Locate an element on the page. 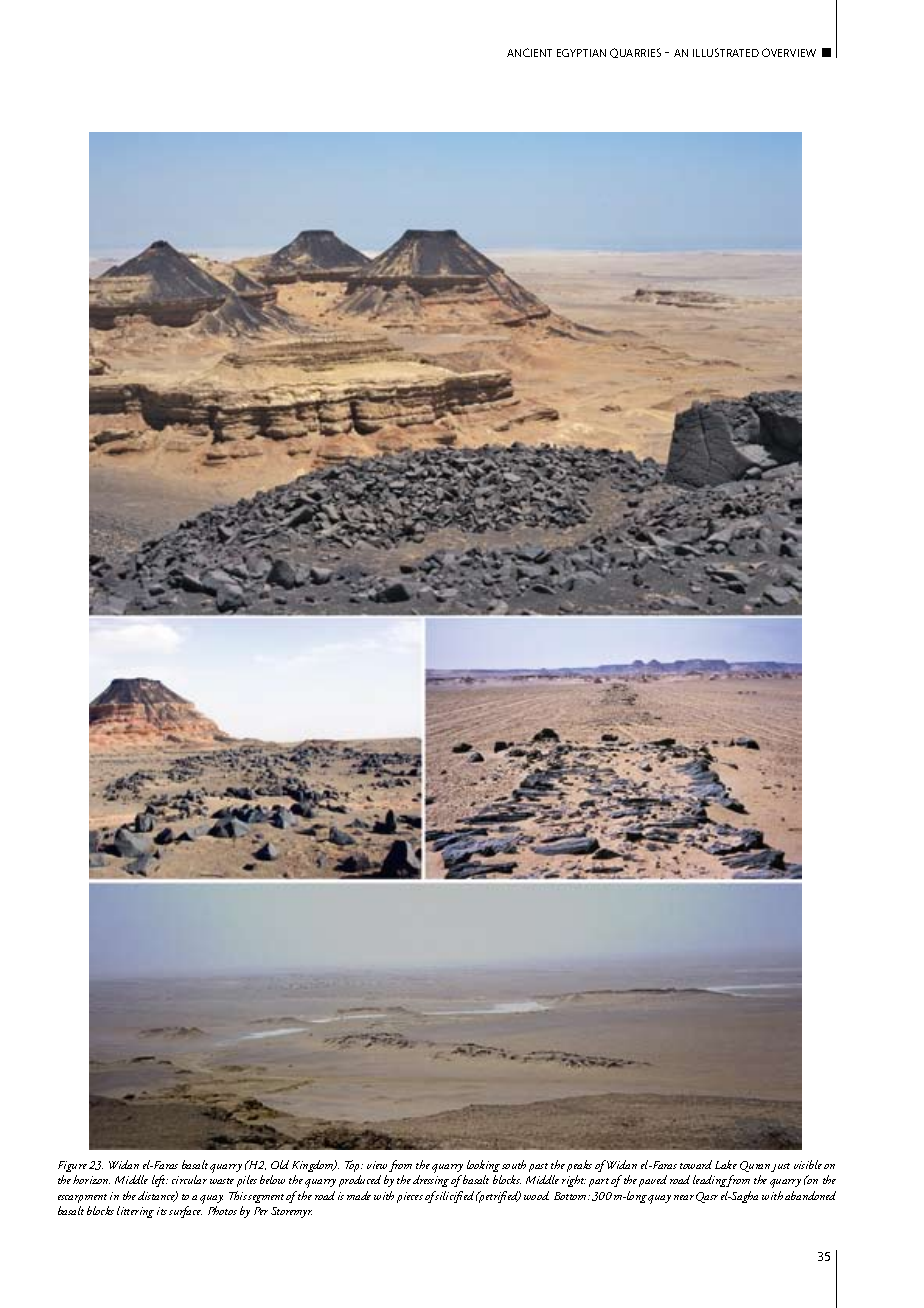  Ancient is located at coordinates (529, 52).
